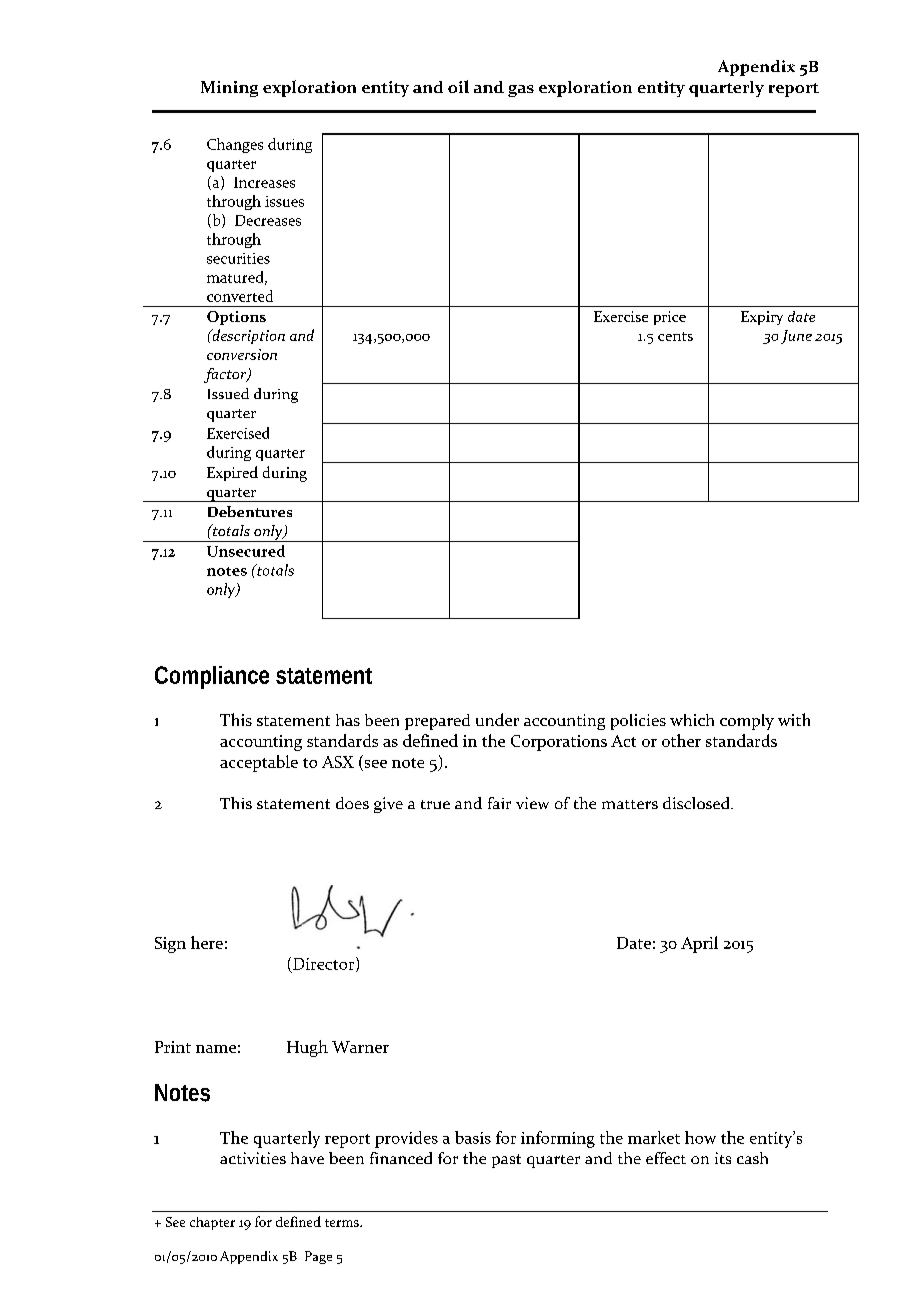 The image size is (924, 1308). What do you see at coordinates (250, 511) in the screenshot?
I see `Debentures` at bounding box center [250, 511].
